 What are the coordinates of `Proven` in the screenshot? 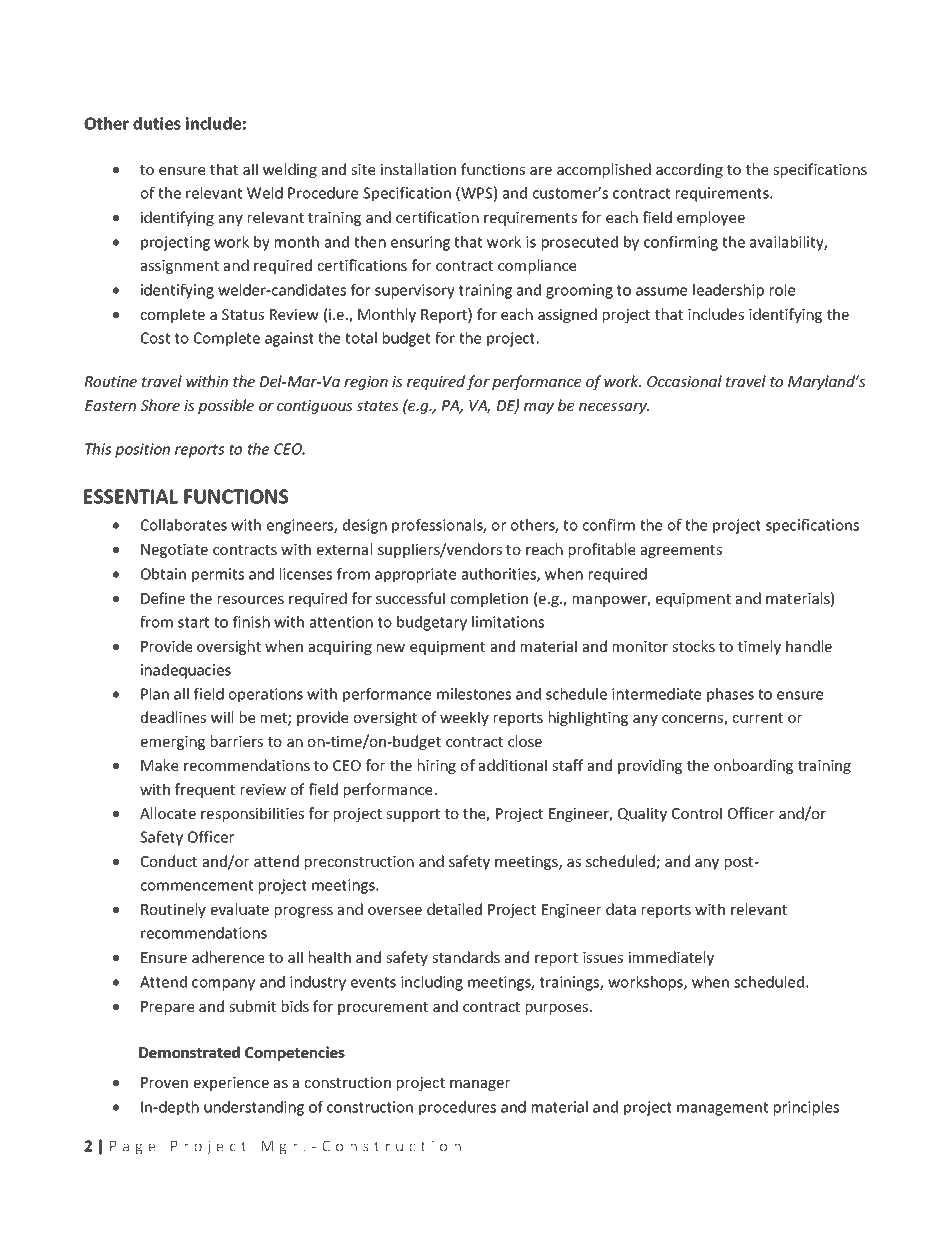 It's located at (164, 1082).
